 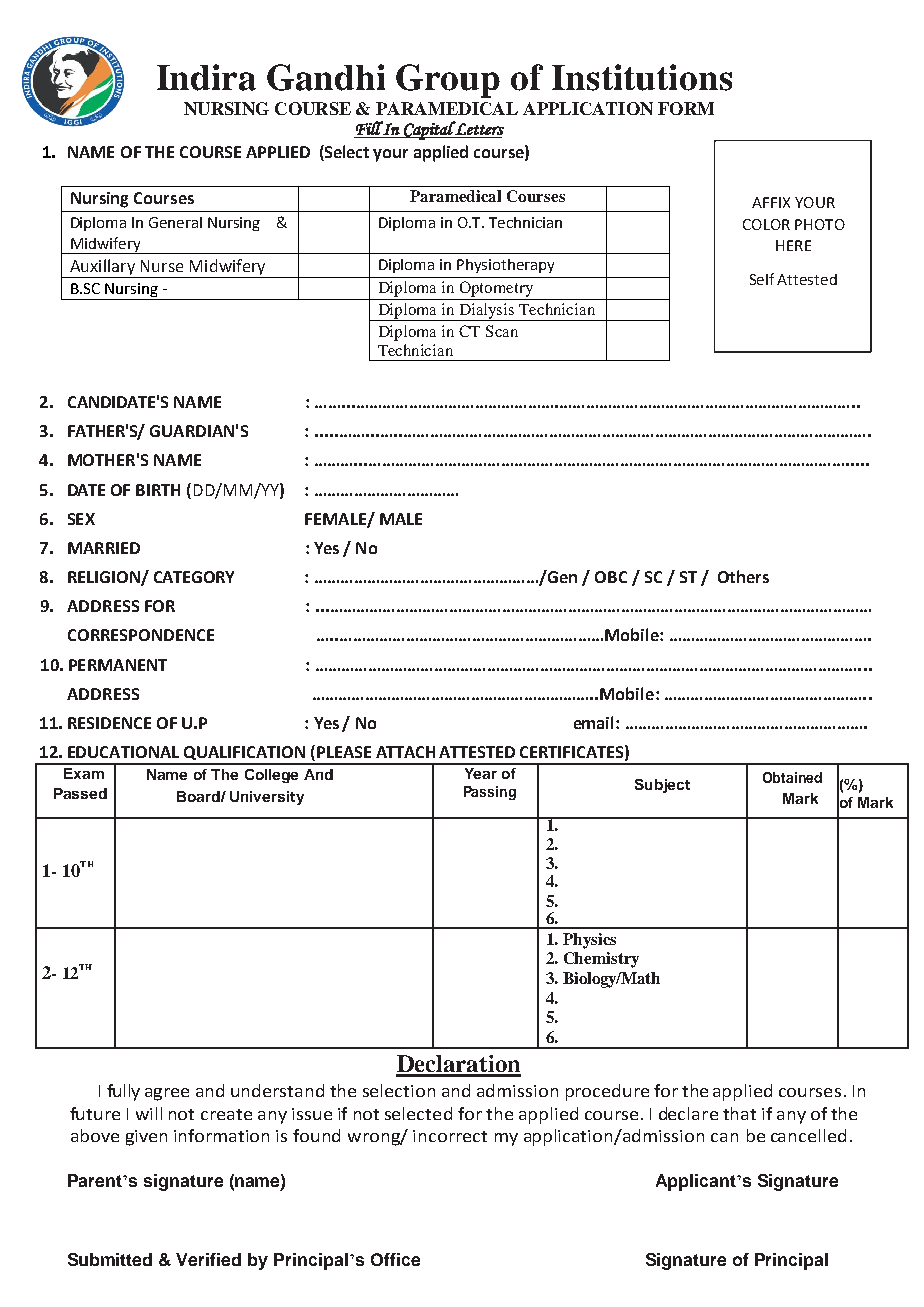 What do you see at coordinates (206, 77) in the page?
I see `Indira` at bounding box center [206, 77].
